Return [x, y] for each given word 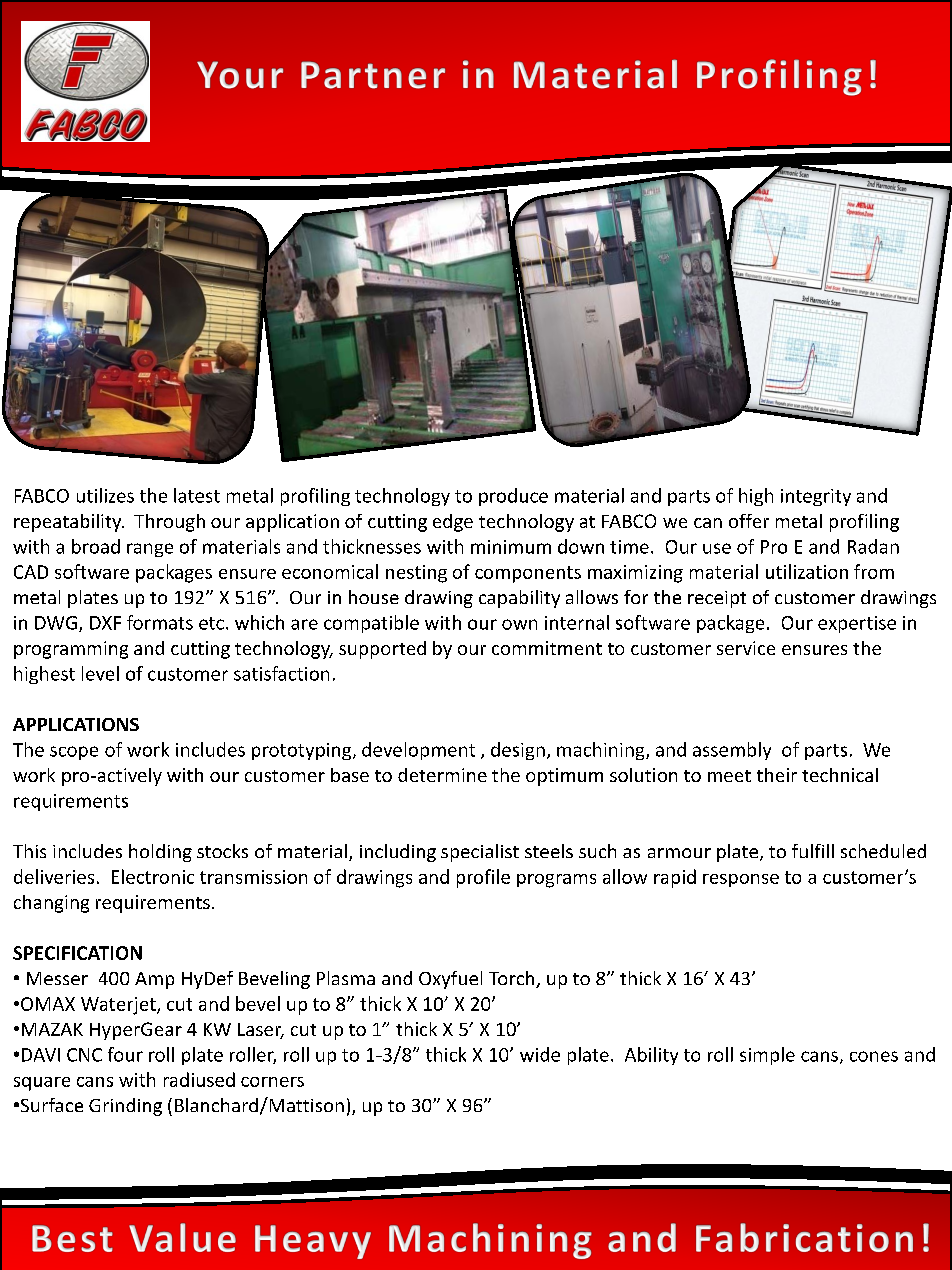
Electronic [153, 876]
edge [453, 523]
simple [767, 1056]
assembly [732, 751]
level [100, 673]
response [741, 880]
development [418, 751]
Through [169, 523]
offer [749, 521]
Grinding [125, 1107]
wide [540, 1054]
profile [483, 878]
